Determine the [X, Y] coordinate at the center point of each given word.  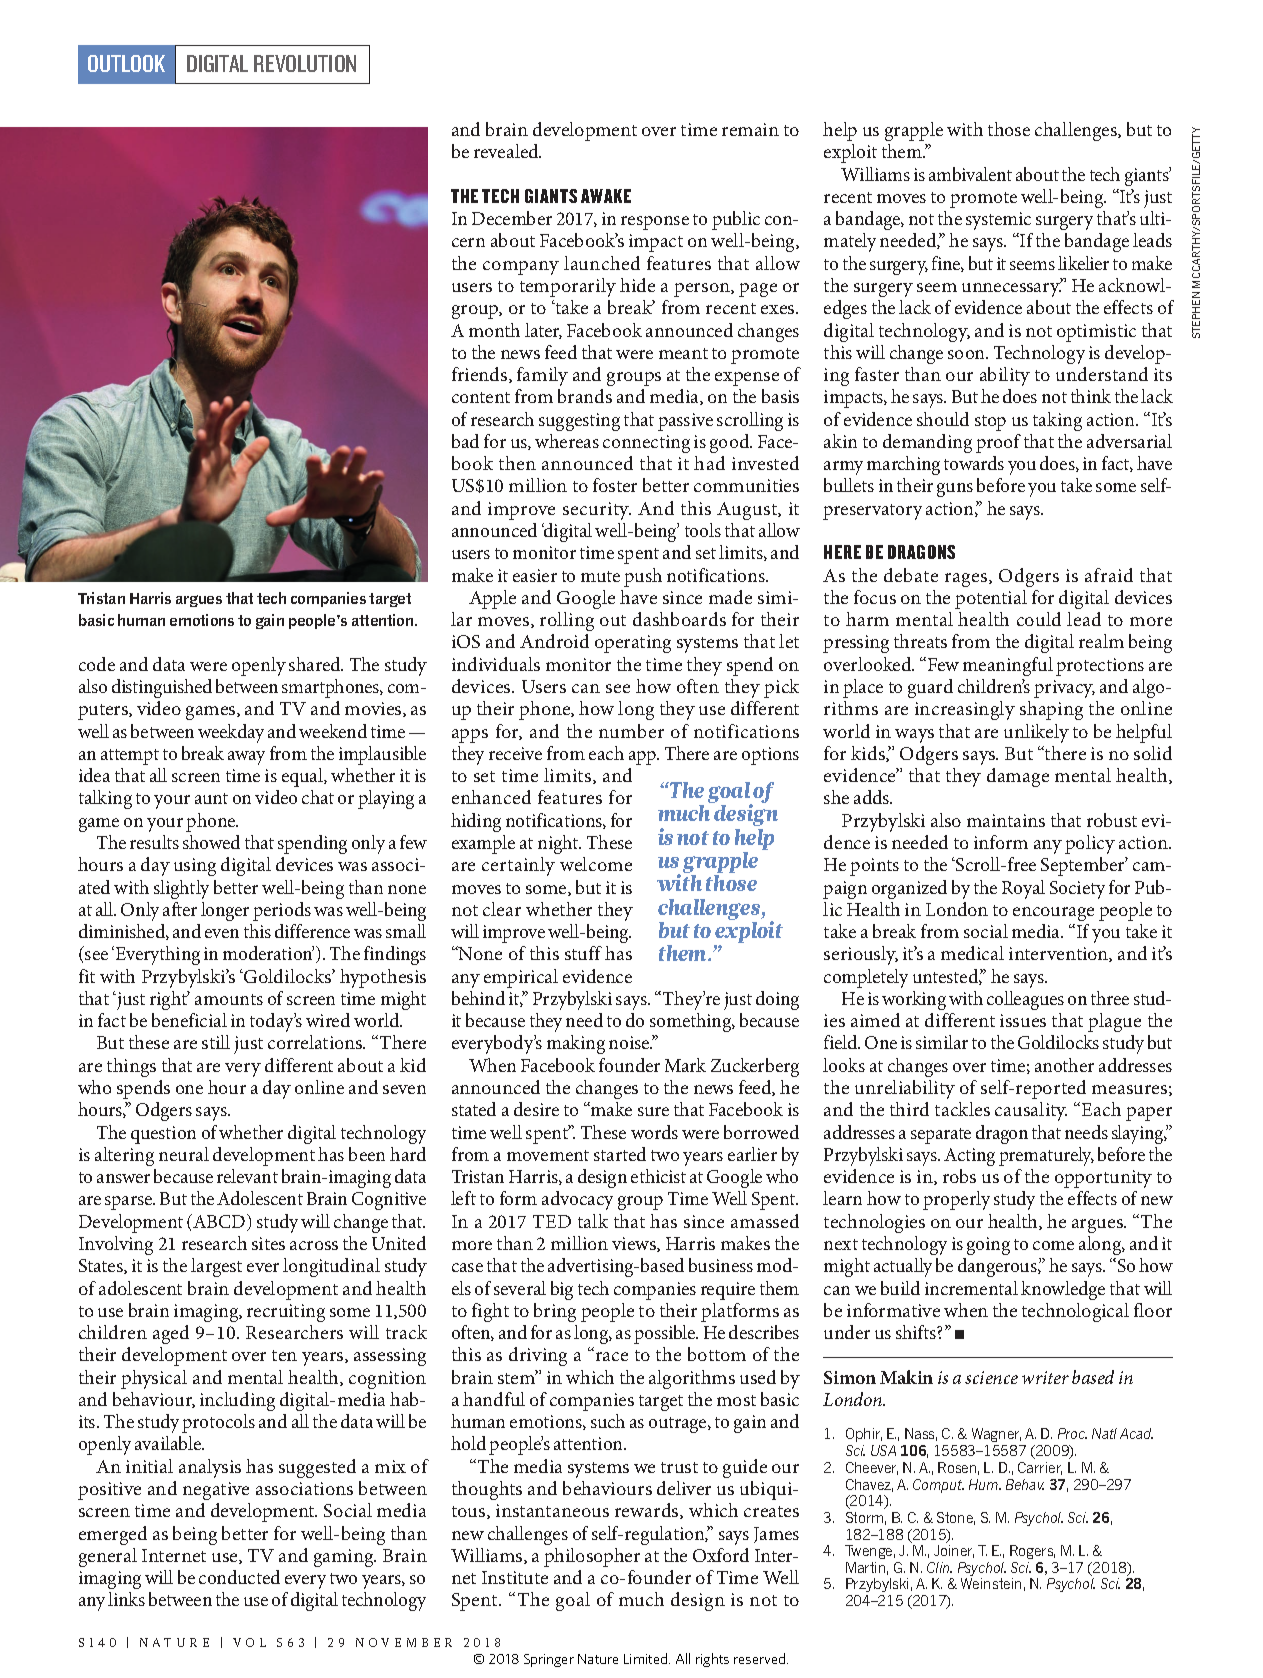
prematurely [1046, 1156]
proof [998, 443]
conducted [239, 1577]
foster [615, 485]
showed [211, 842]
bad [465, 441]
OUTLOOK [126, 63]
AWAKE [606, 196]
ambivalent [970, 174]
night [559, 844]
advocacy [577, 1200]
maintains [1006, 820]
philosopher [592, 1557]
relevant [247, 1176]
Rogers [1032, 1552]
